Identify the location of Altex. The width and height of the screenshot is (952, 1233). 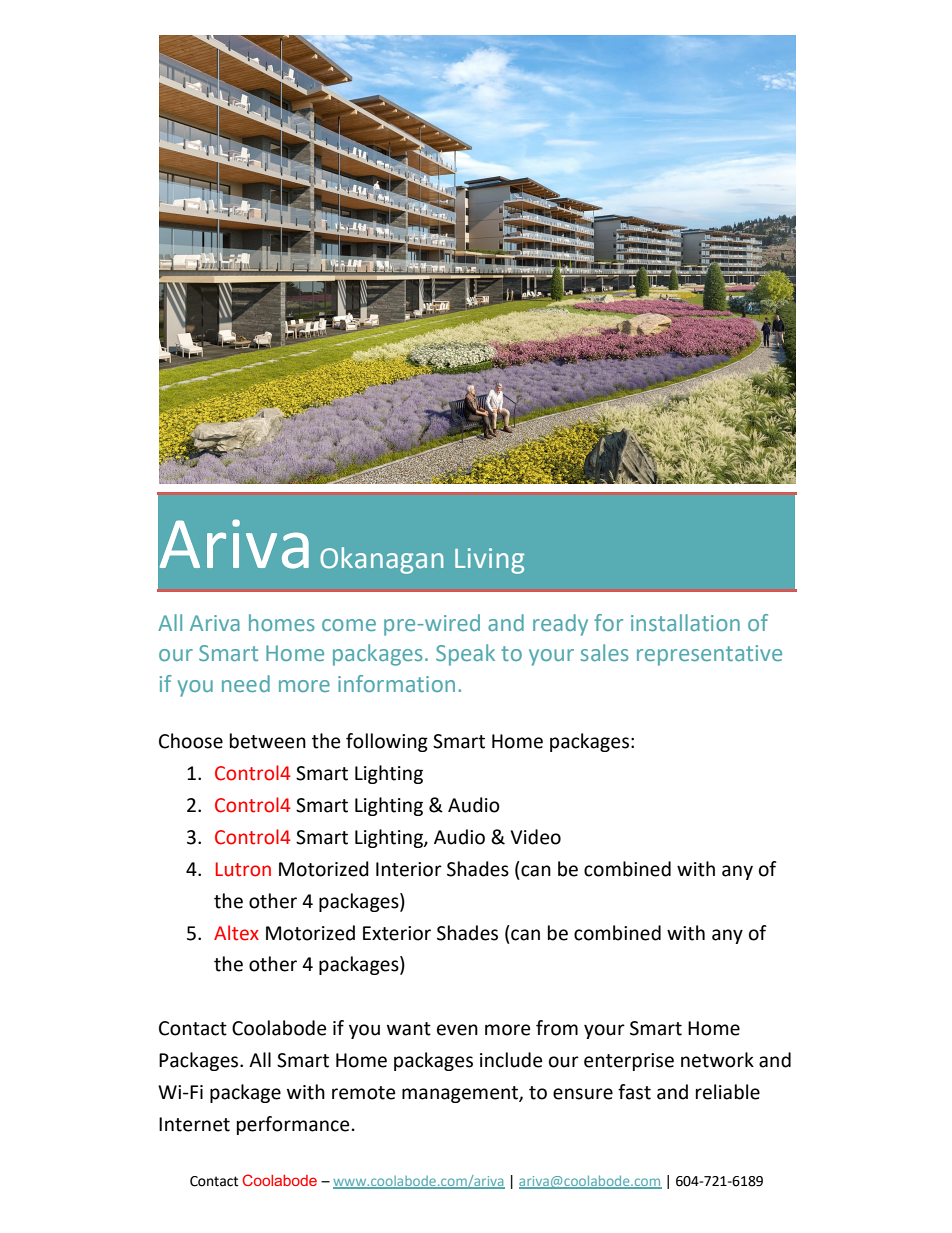
(236, 933).
